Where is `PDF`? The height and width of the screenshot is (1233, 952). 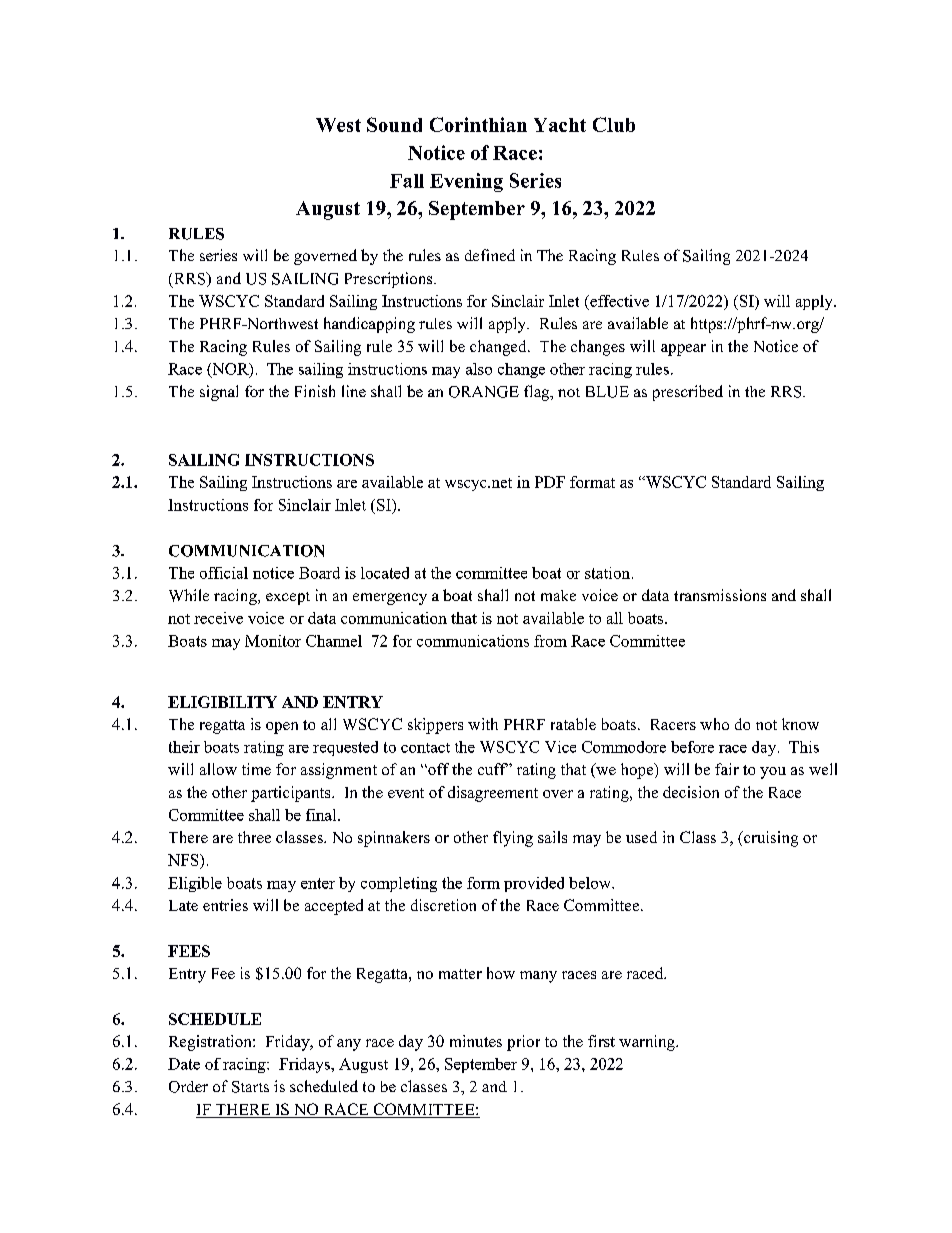 PDF is located at coordinates (550, 482).
